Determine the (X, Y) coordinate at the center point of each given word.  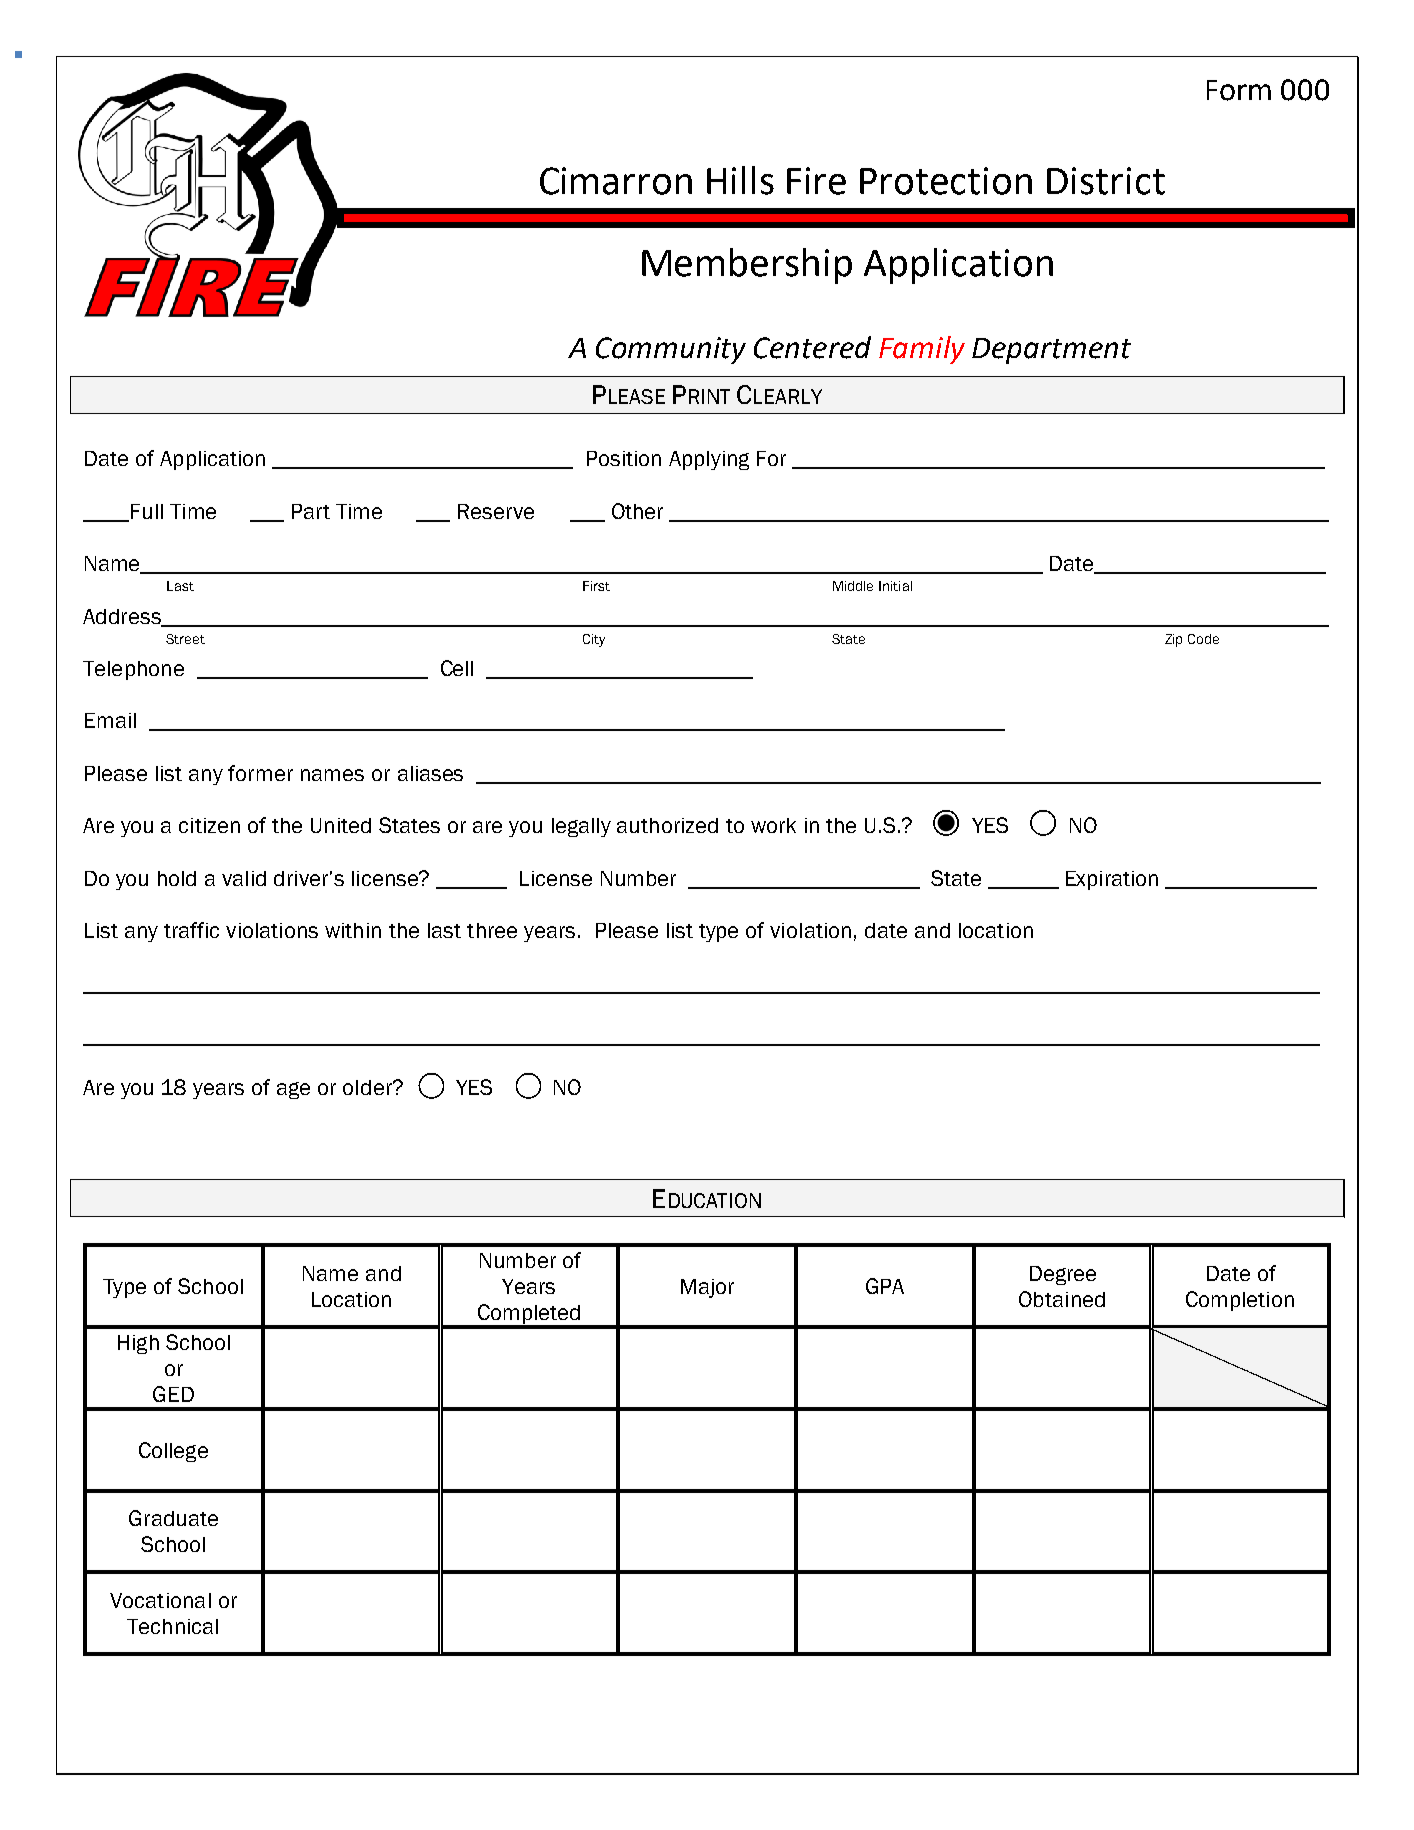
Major (707, 1288)
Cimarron (616, 181)
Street (185, 639)
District (1106, 181)
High (138, 1344)
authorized (667, 825)
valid (244, 878)
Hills (740, 180)
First (596, 586)
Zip (1173, 640)
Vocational (160, 1600)
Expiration (1112, 880)
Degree (1063, 1275)
